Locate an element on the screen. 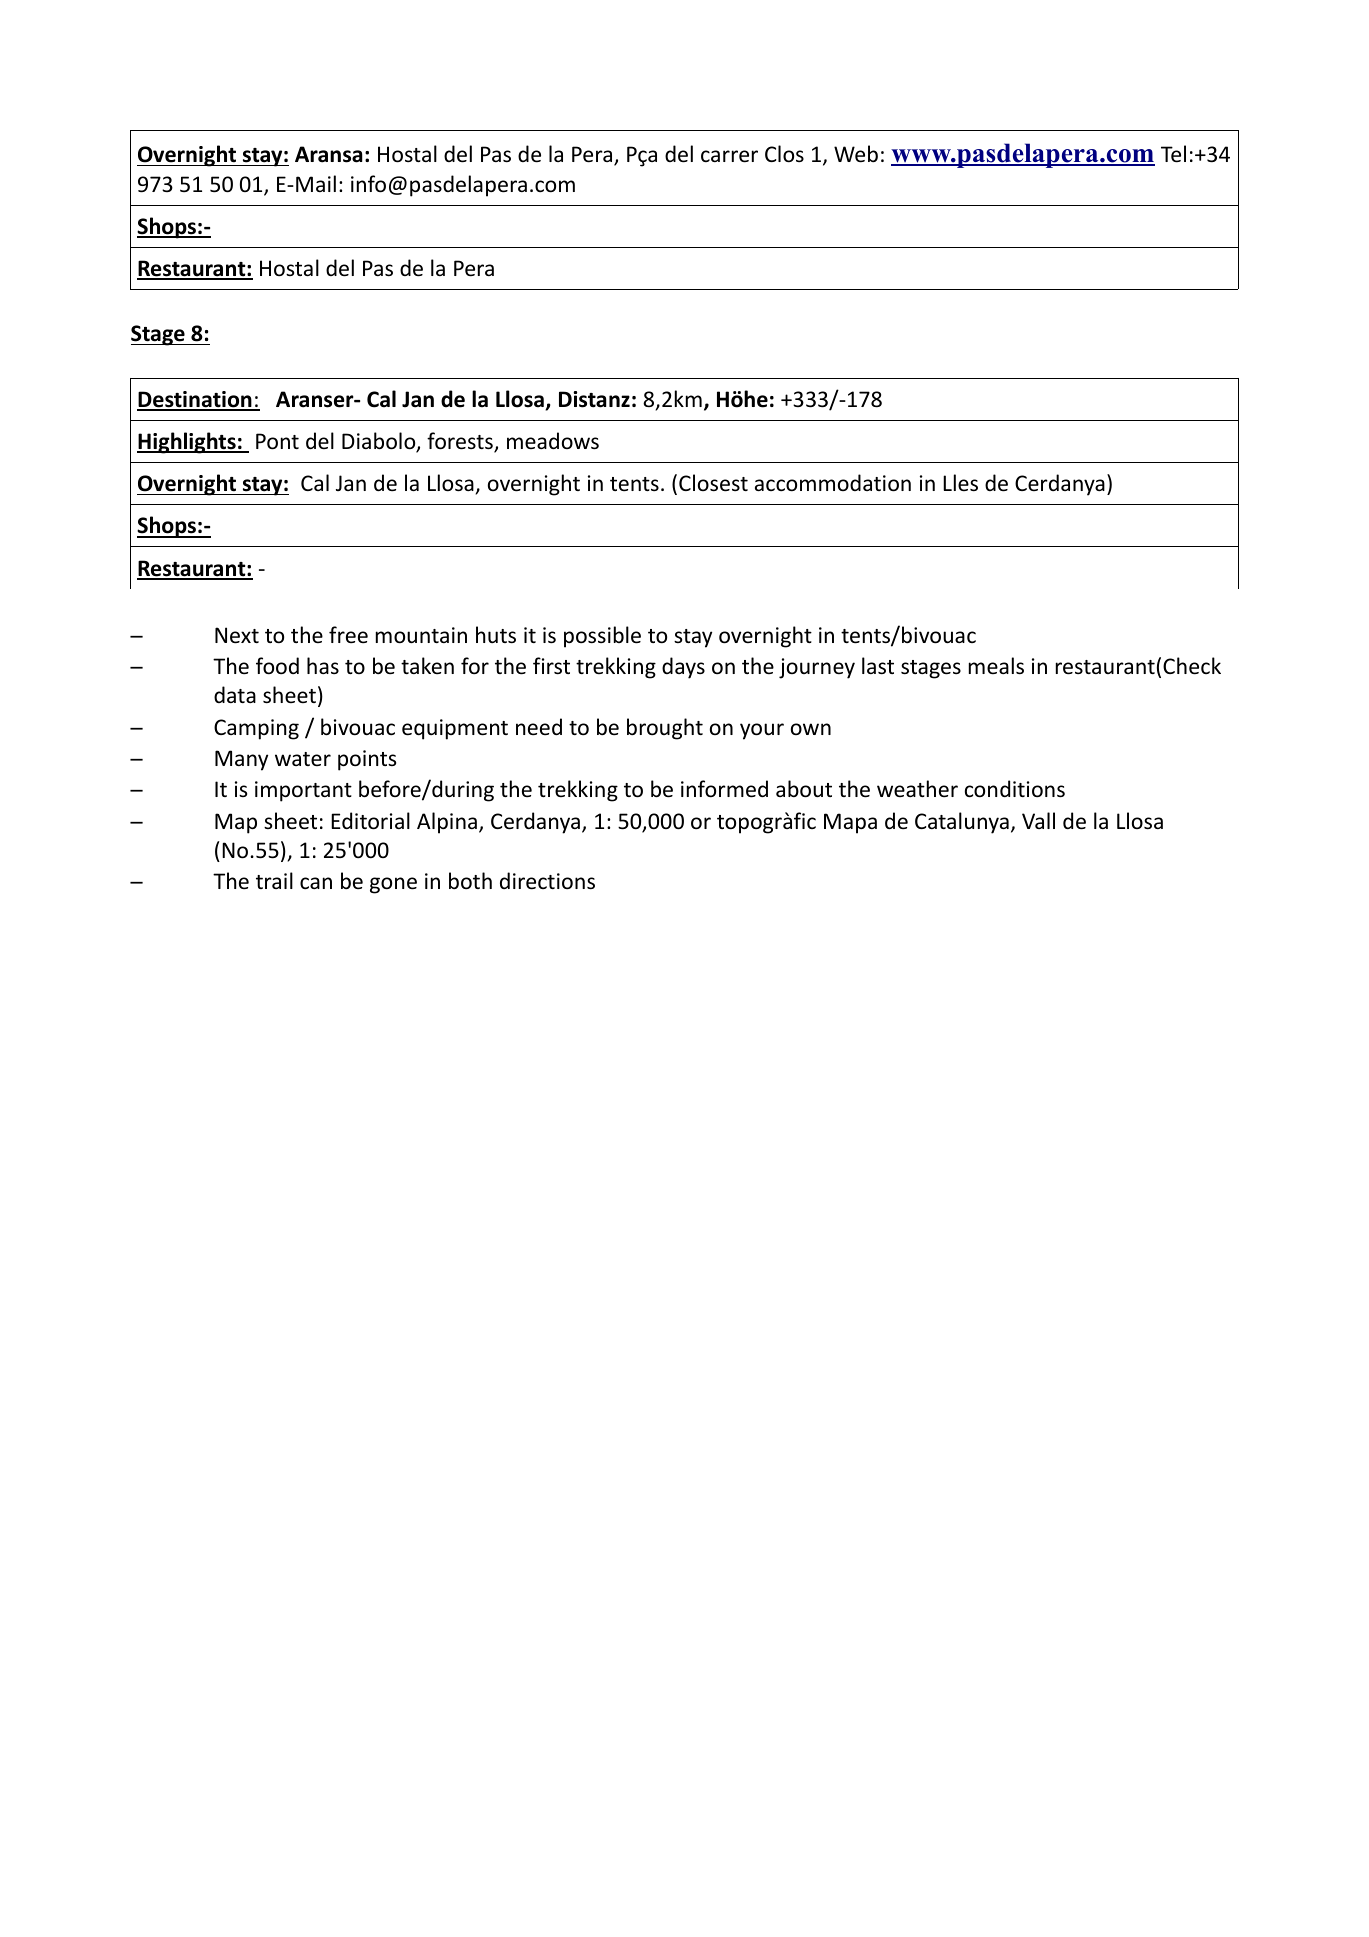  Web is located at coordinates (856, 154).
